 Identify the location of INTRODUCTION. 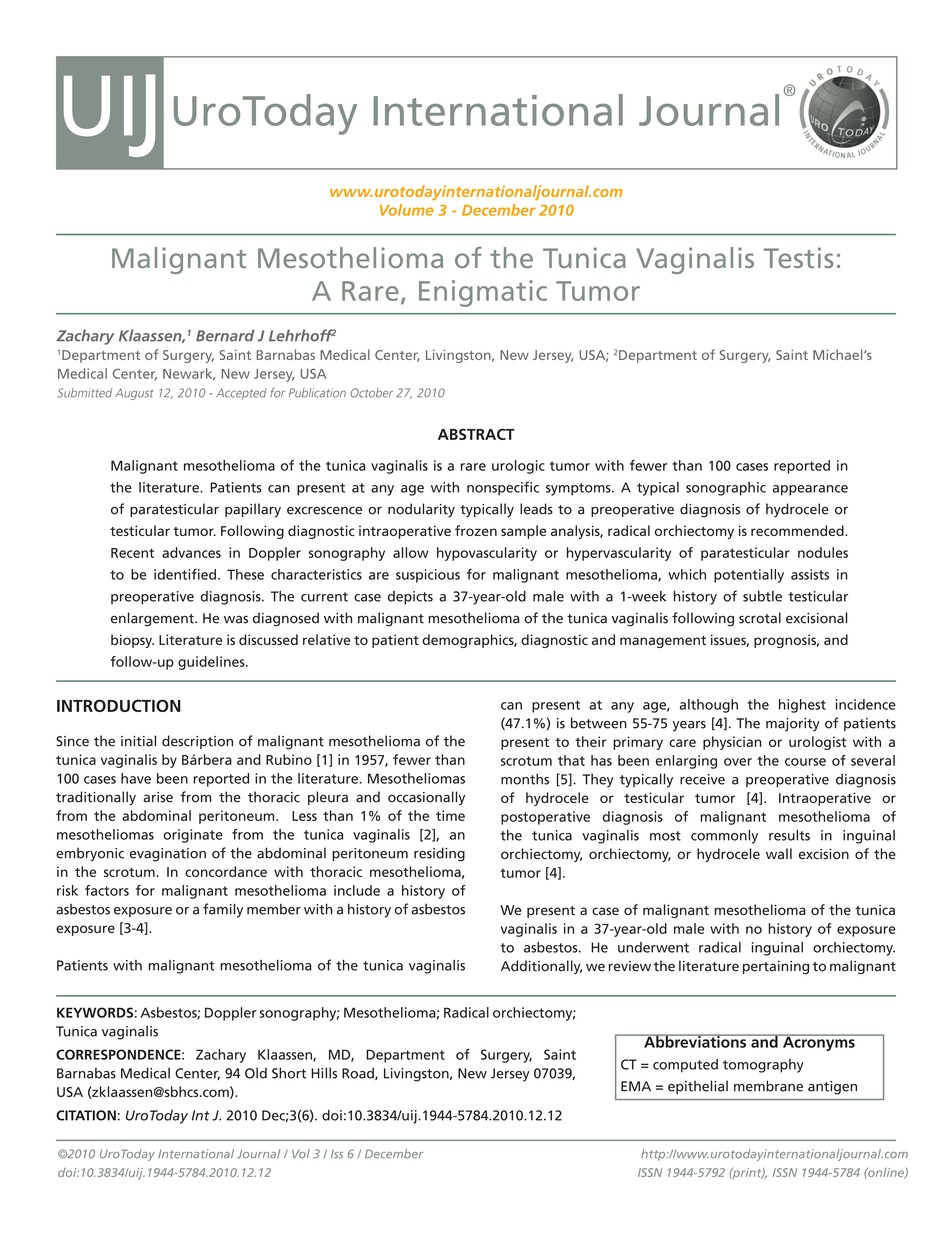
(119, 705).
